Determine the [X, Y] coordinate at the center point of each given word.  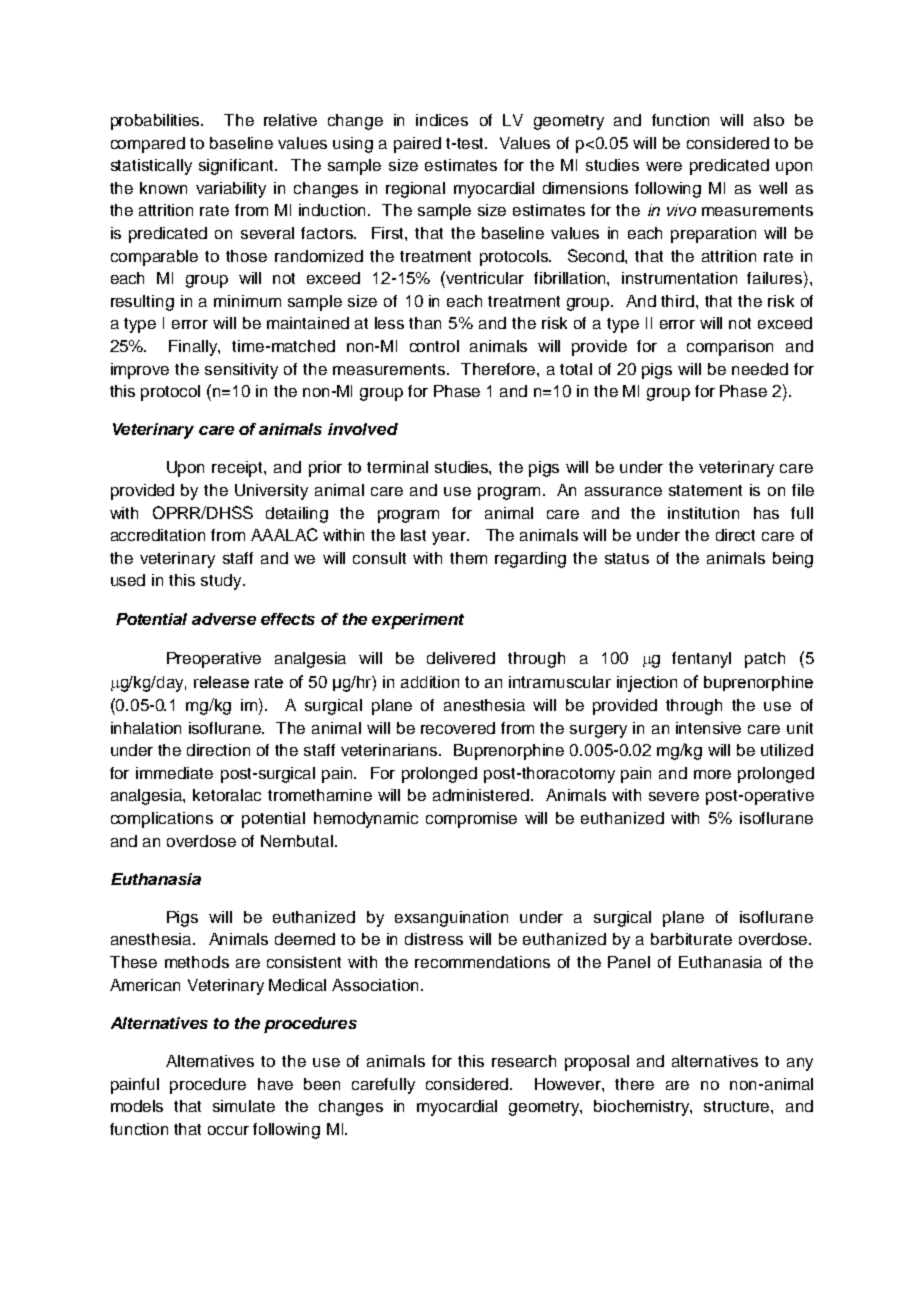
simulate [244, 1106]
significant [238, 167]
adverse [224, 619]
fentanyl [701, 660]
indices [442, 120]
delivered [461, 658]
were [664, 166]
